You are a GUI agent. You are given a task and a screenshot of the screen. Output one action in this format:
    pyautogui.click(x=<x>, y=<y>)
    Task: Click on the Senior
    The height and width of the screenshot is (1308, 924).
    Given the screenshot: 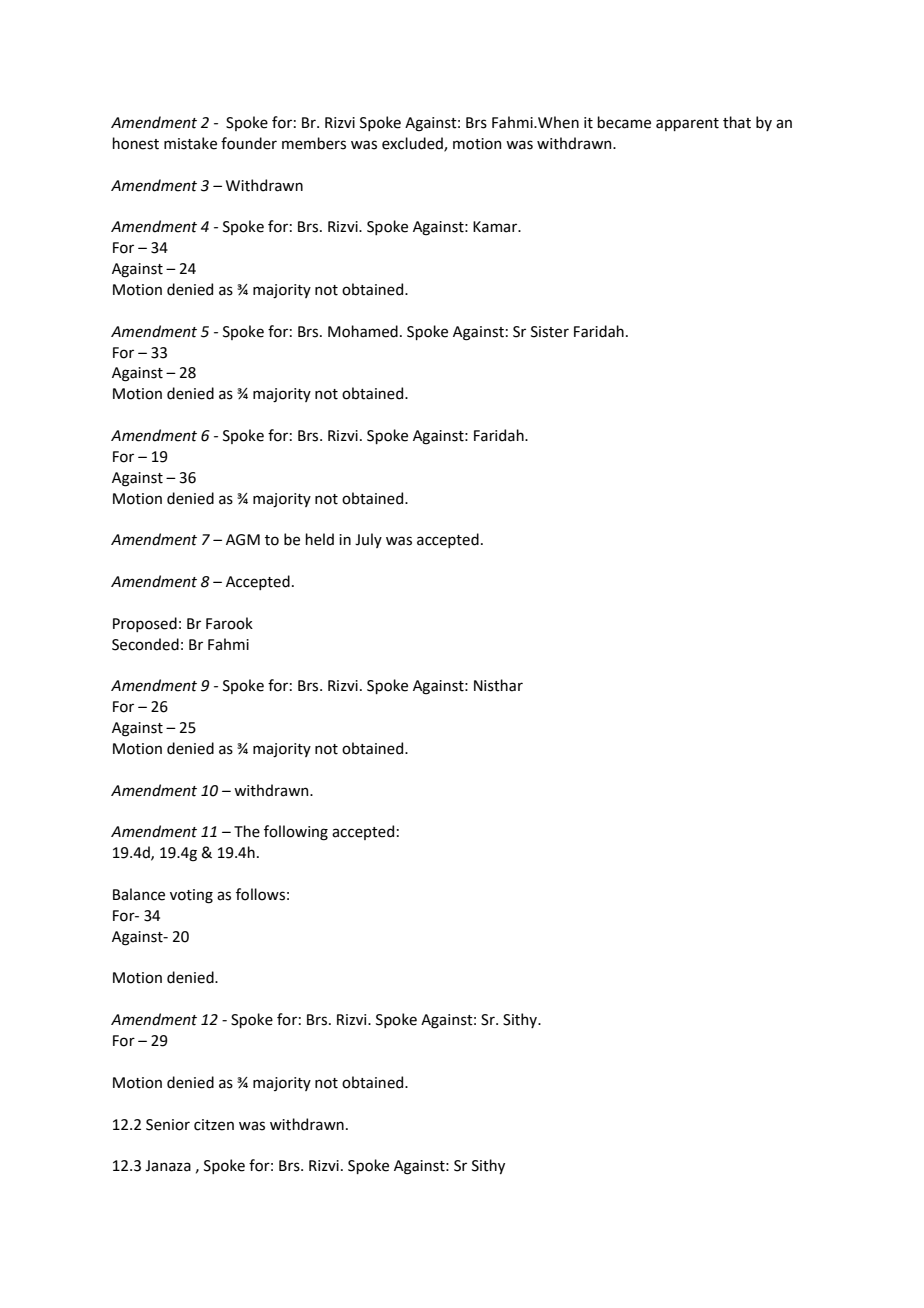 What is the action you would take?
    pyautogui.click(x=168, y=1125)
